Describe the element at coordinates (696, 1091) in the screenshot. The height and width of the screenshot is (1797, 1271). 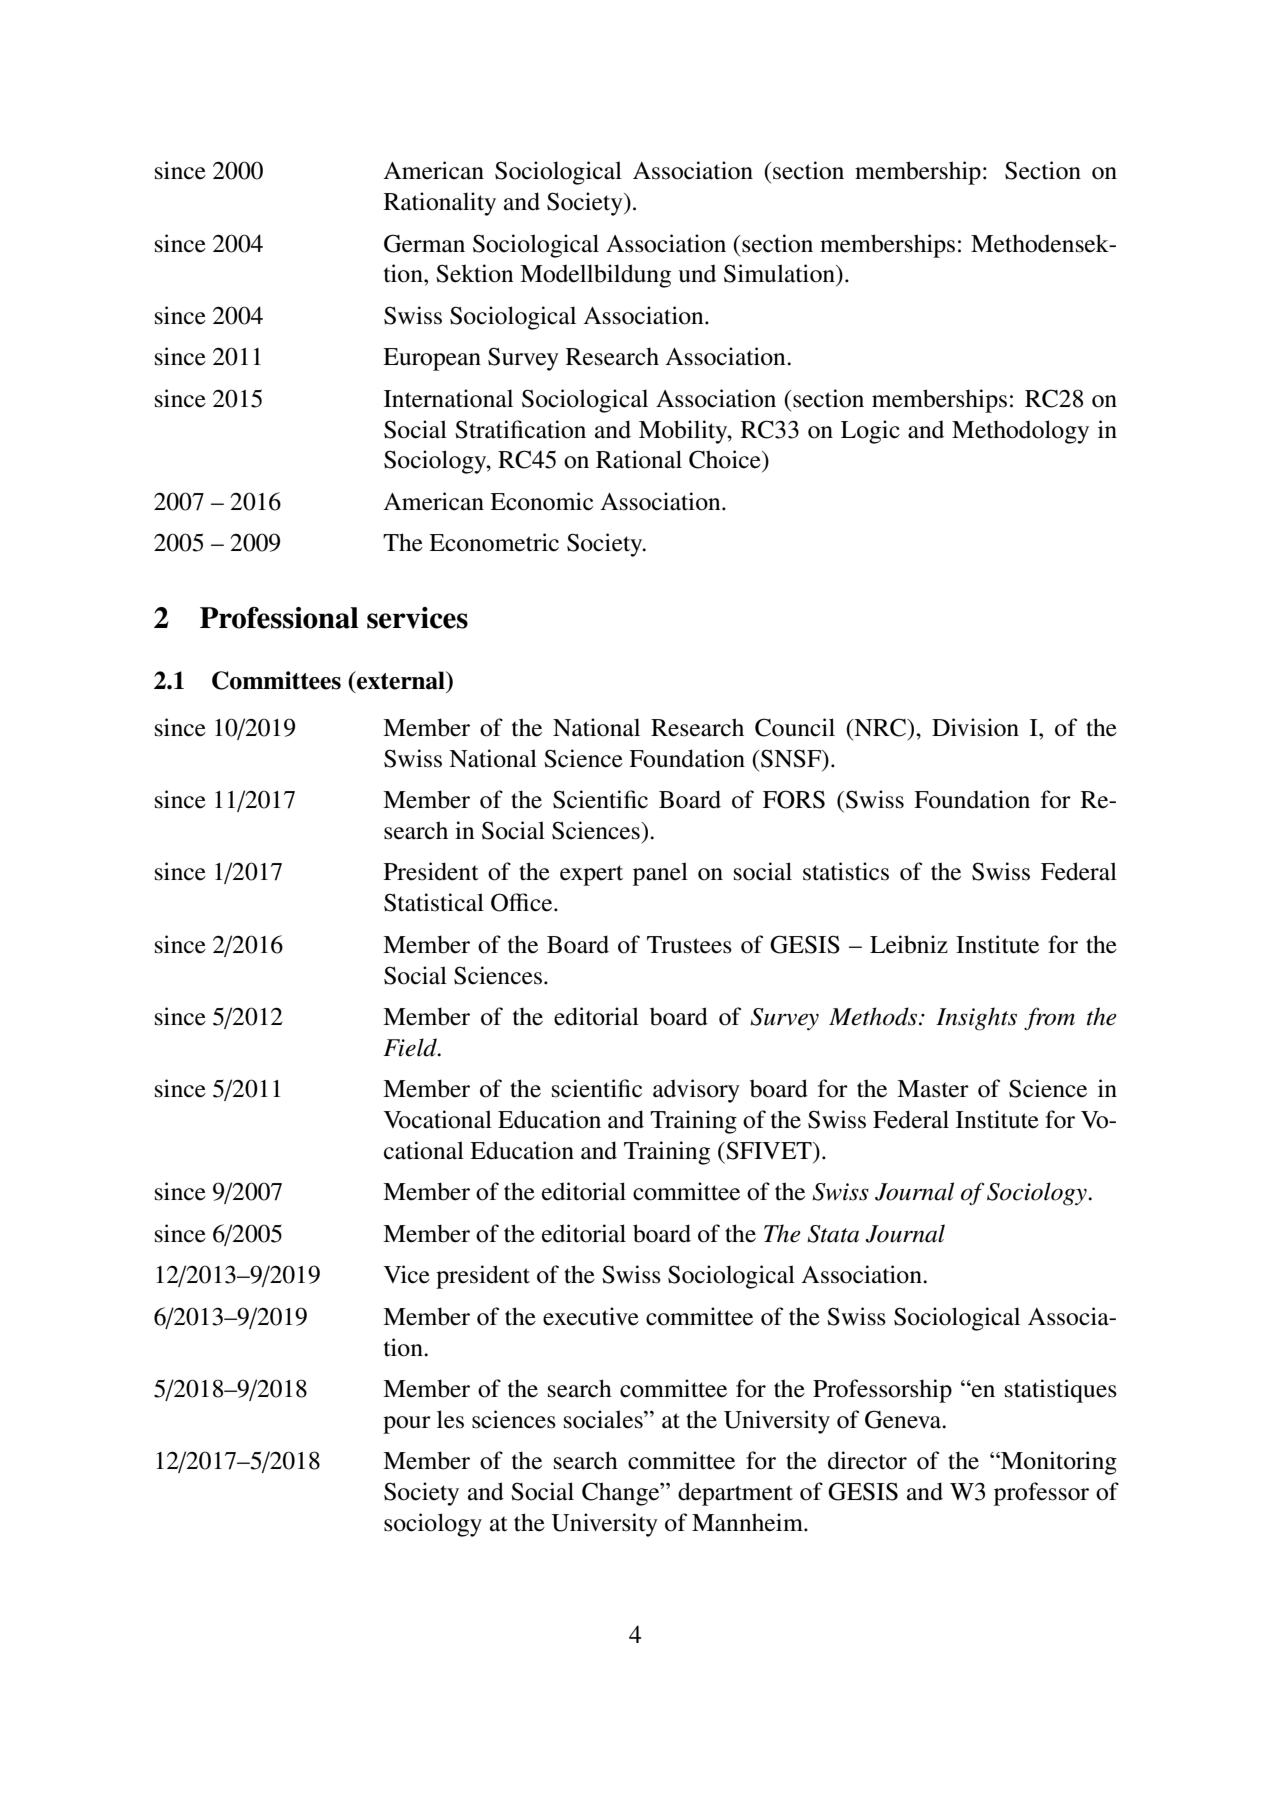
I see `advisory` at that location.
